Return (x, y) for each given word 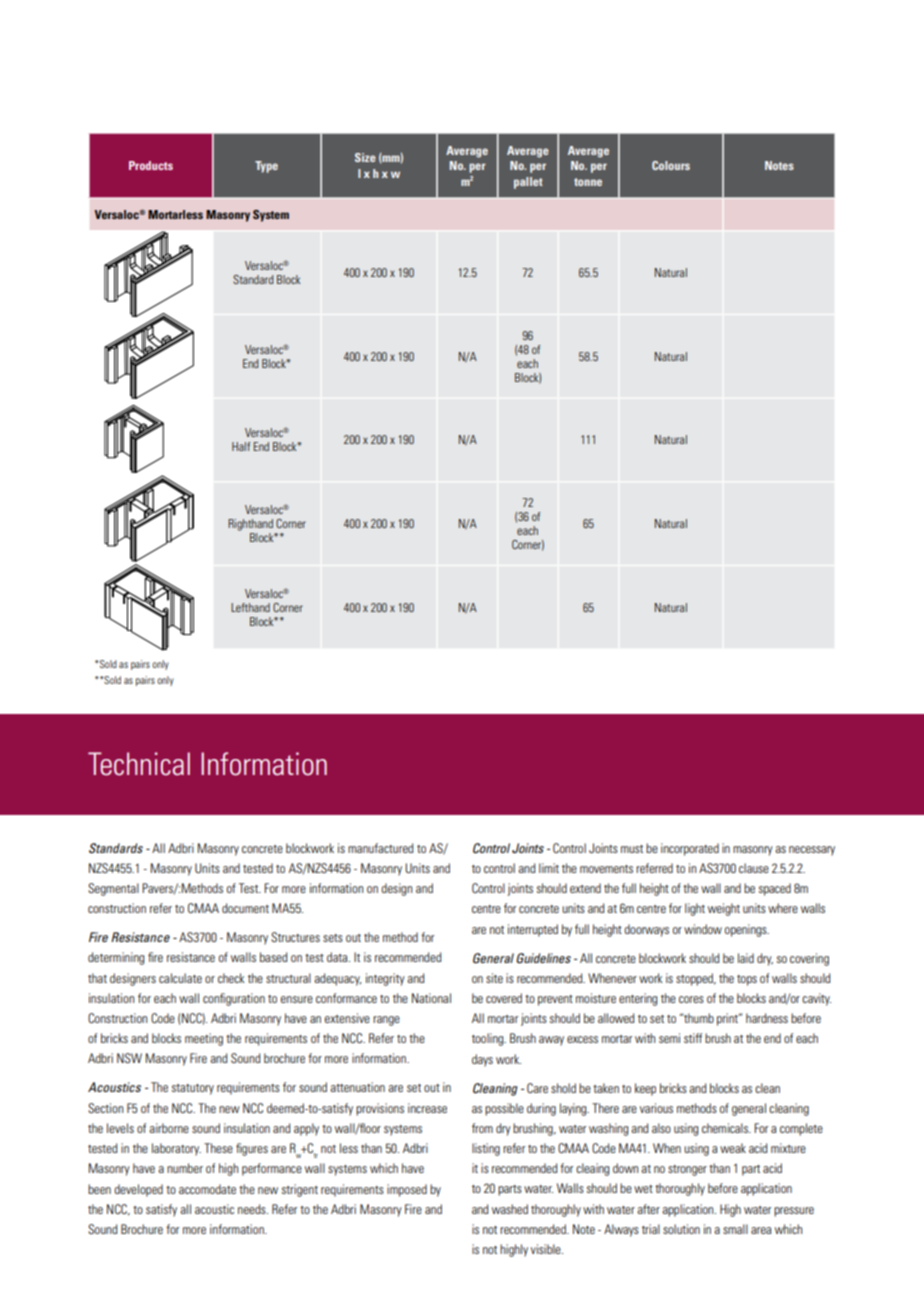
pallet (528, 183)
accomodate (207, 1189)
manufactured (380, 848)
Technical (139, 764)
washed (510, 1209)
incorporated (690, 849)
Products (151, 165)
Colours (671, 165)
